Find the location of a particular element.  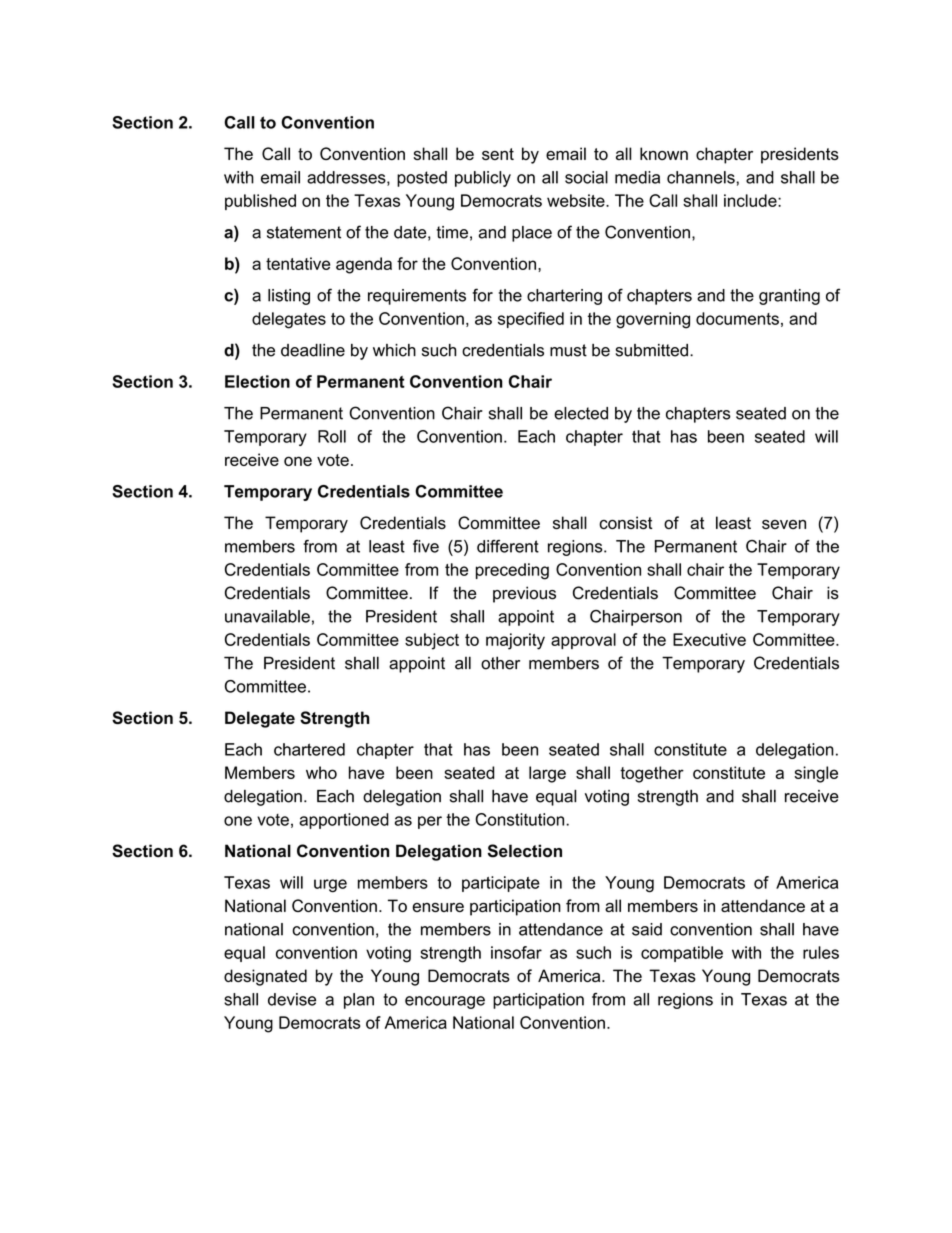

published is located at coordinates (260, 202).
